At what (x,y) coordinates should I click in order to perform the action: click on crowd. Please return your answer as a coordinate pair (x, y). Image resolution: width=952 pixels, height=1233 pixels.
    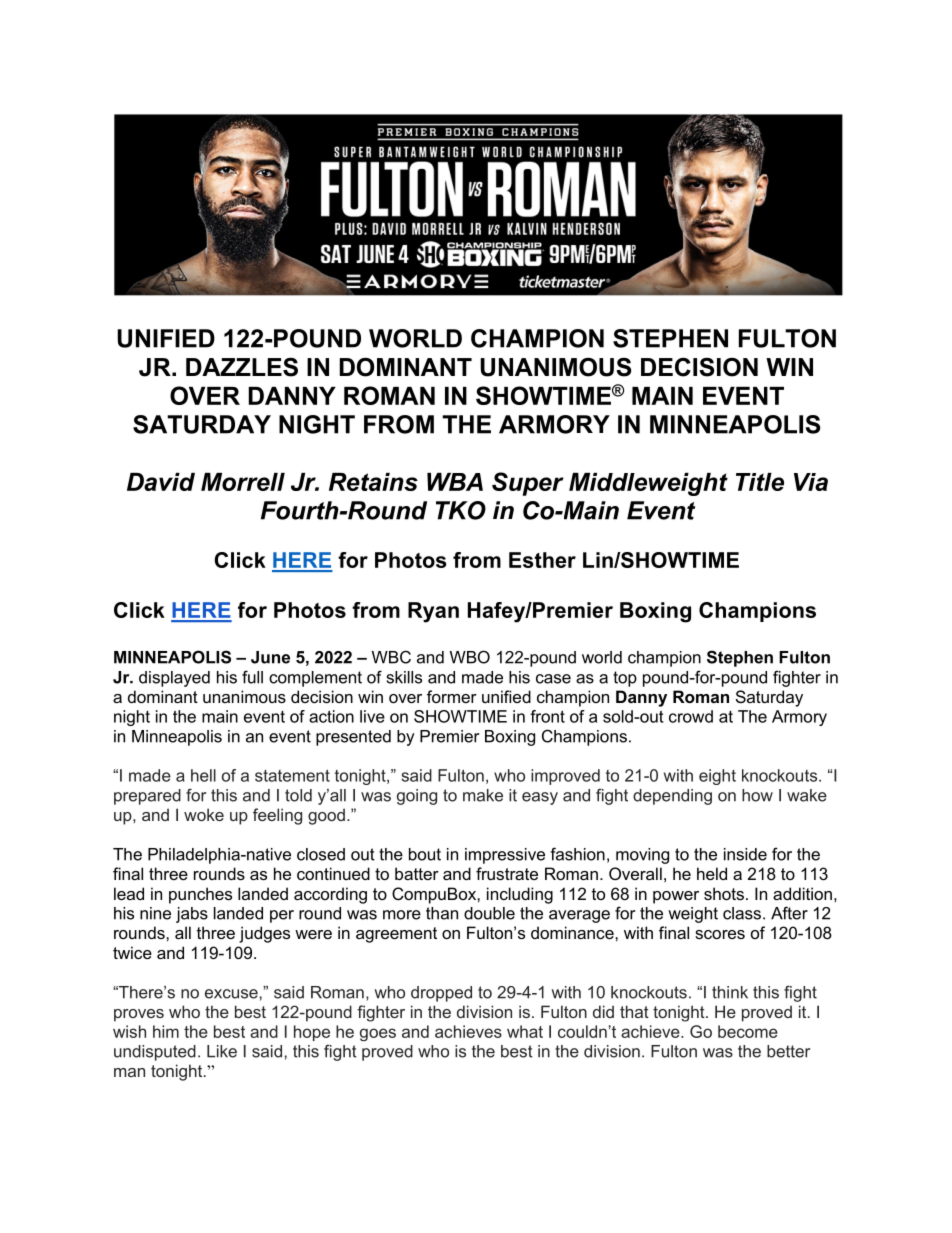
    Looking at the image, I should click on (691, 716).
